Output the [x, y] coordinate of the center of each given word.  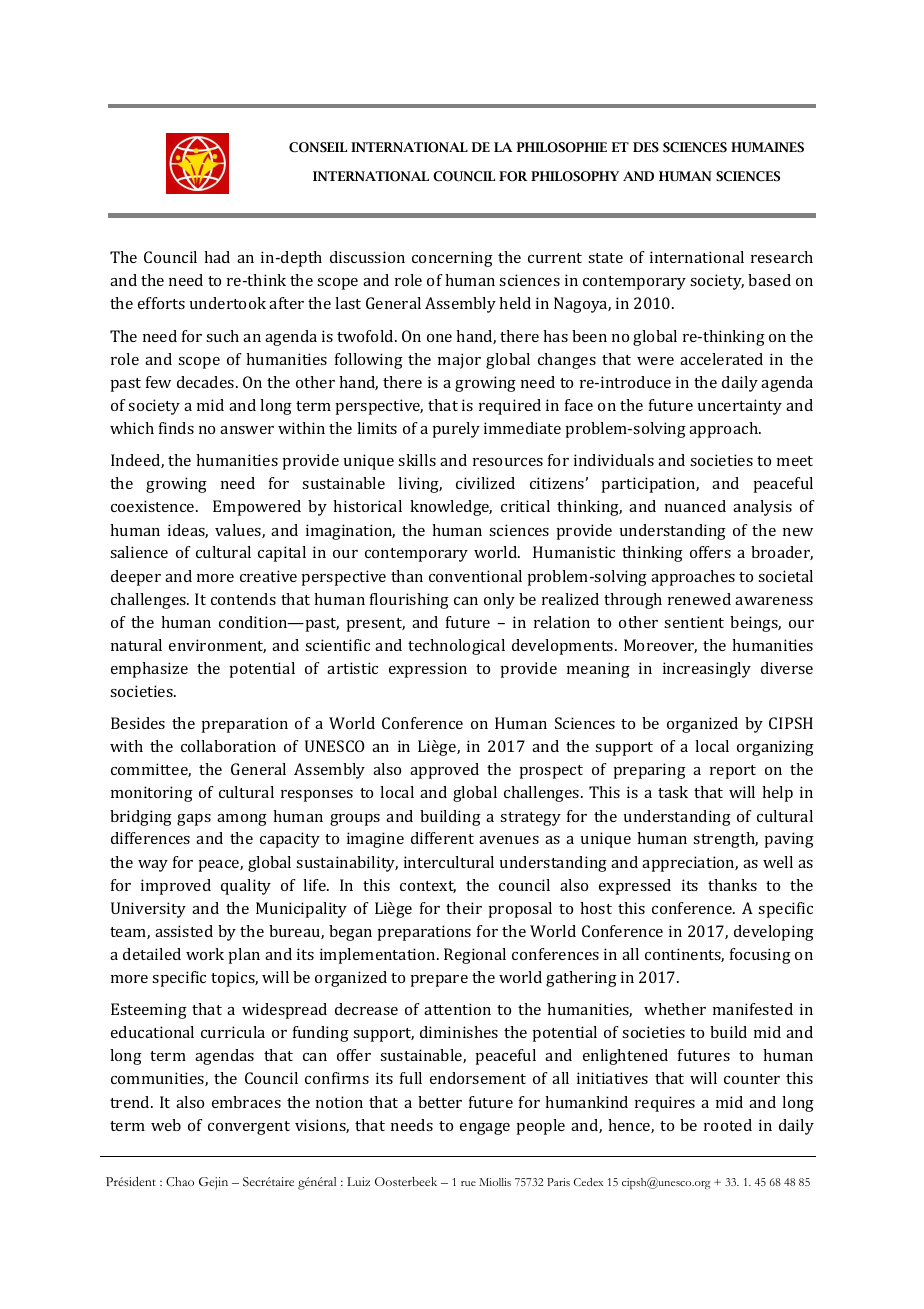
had [217, 257]
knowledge [451, 508]
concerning [452, 259]
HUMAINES [767, 147]
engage [485, 1129]
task [673, 792]
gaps [194, 820]
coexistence [154, 506]
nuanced [695, 506]
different [442, 838]
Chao [180, 1181]
